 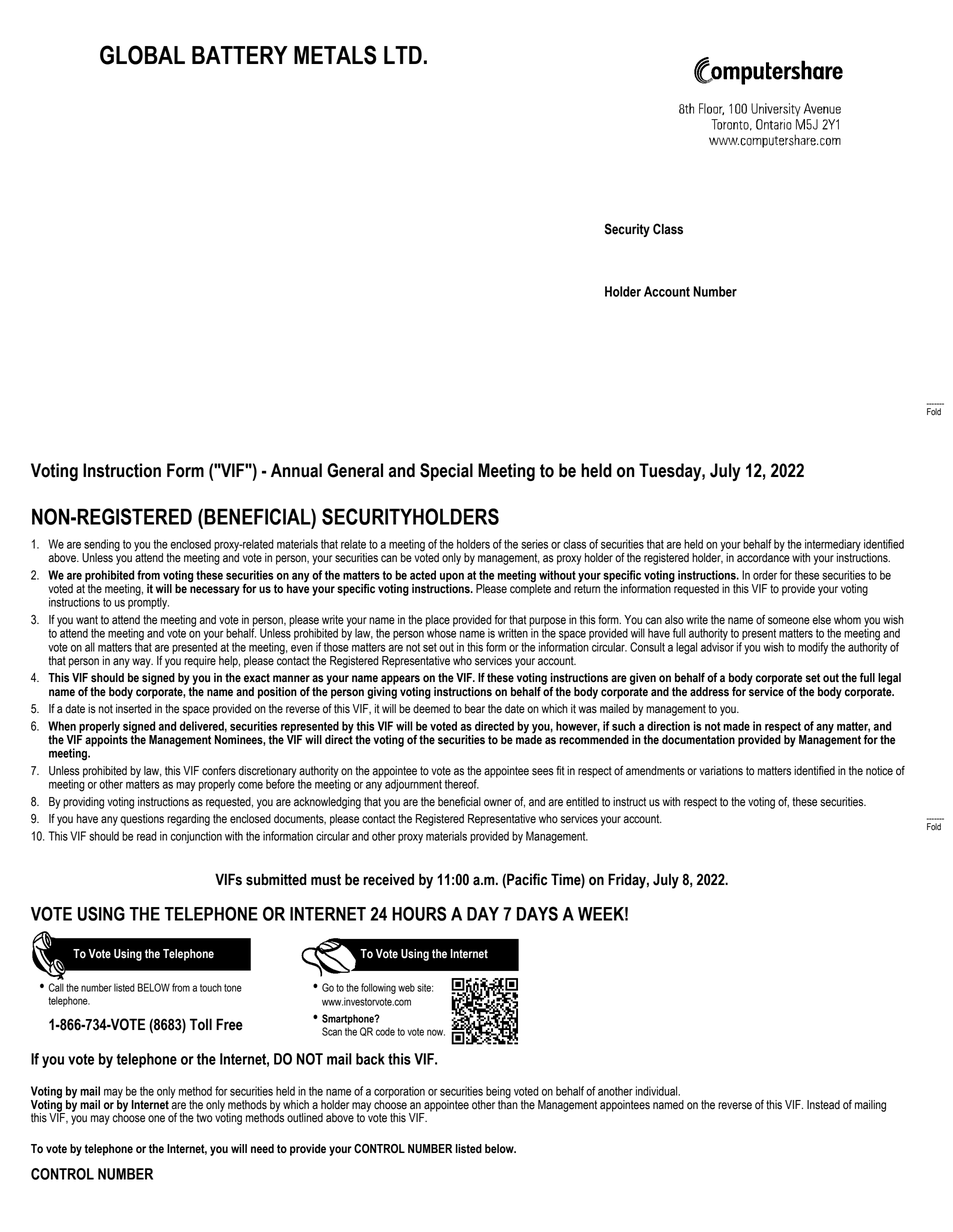 I want to click on two, so click(x=205, y=1118).
